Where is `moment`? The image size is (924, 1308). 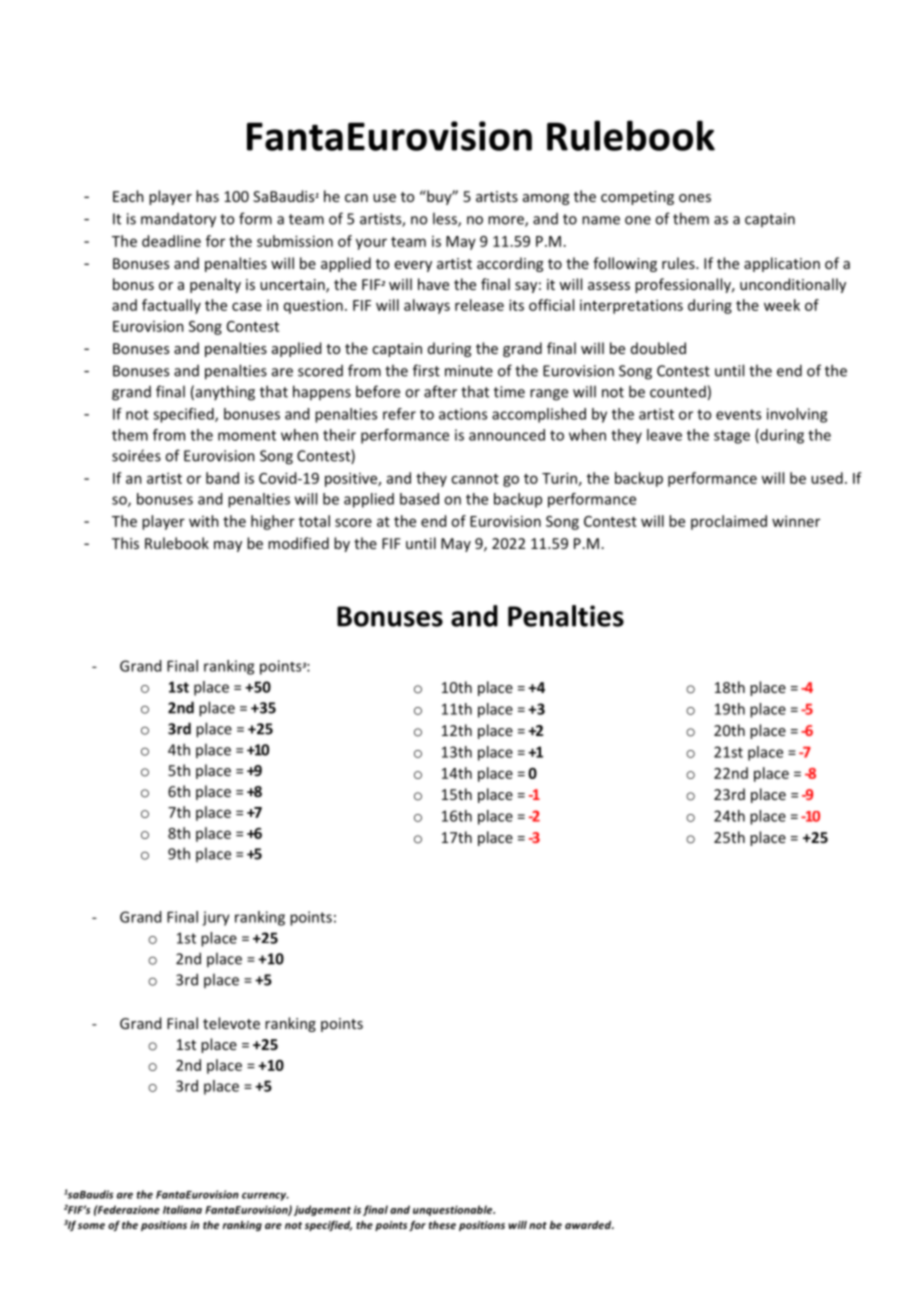
moment is located at coordinates (247, 435).
